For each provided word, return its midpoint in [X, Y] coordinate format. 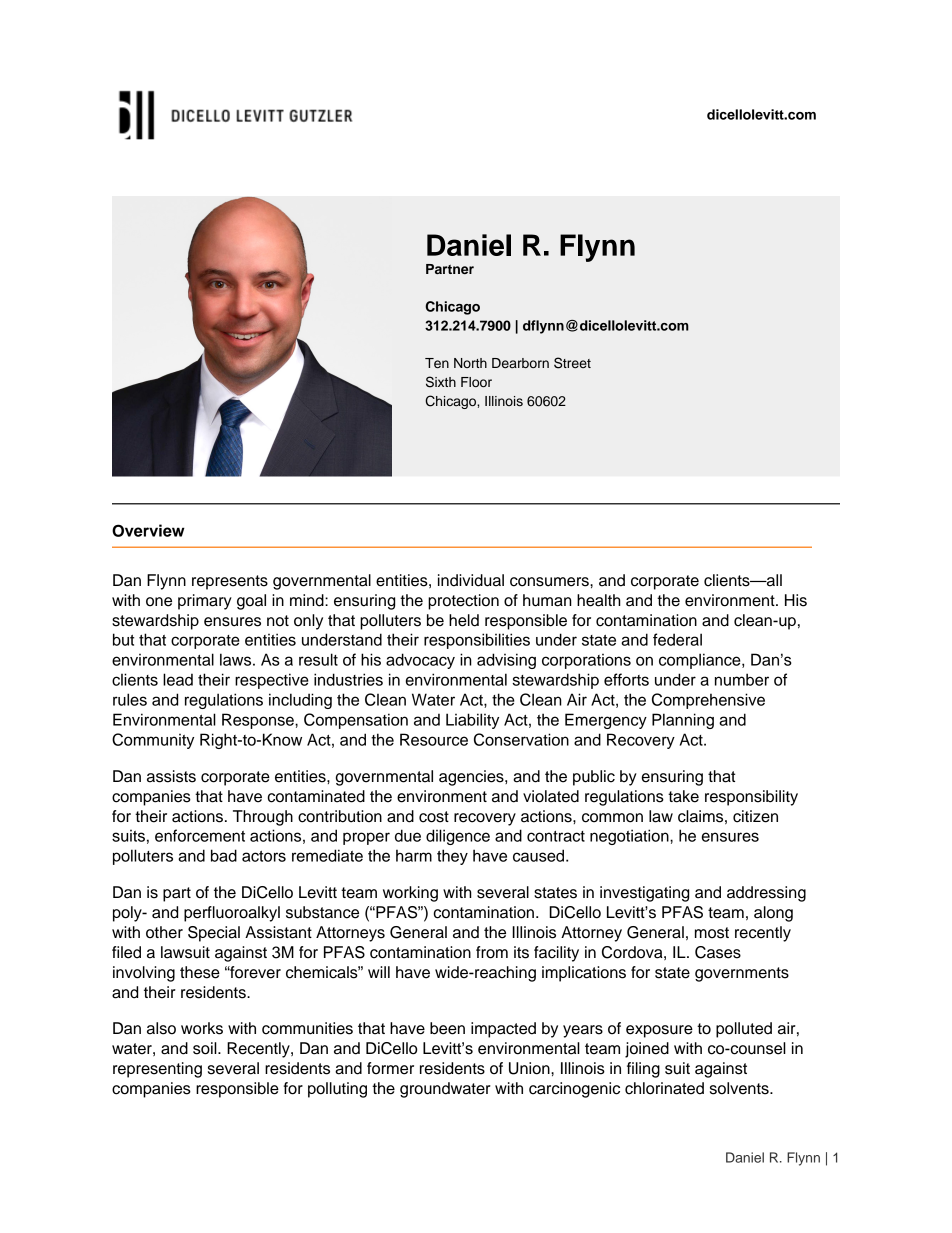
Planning [683, 721]
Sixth [441, 382]
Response [259, 721]
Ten [437, 363]
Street [572, 363]
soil [206, 1048]
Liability [472, 721]
